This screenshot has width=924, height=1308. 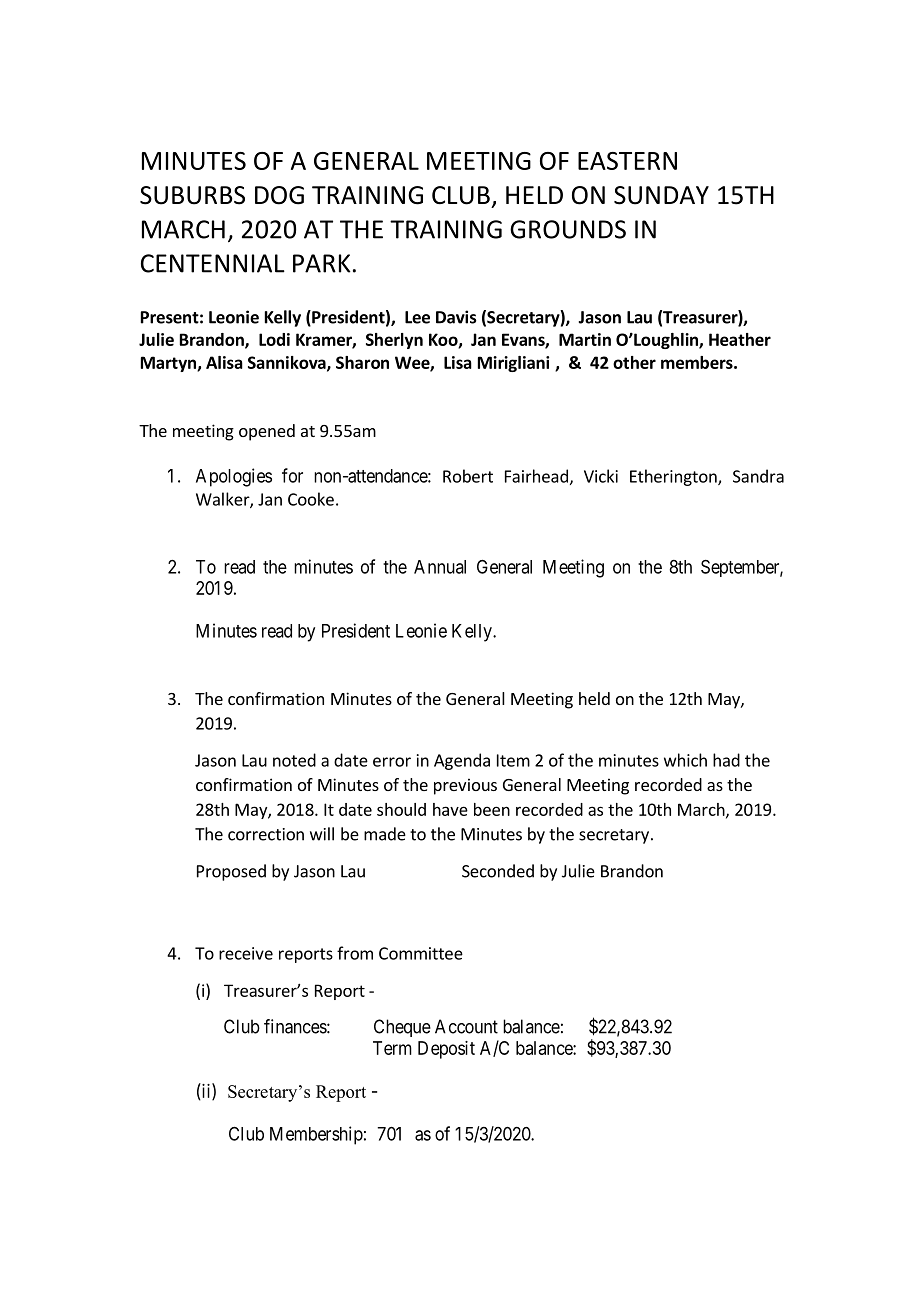 I want to click on which, so click(x=685, y=760).
